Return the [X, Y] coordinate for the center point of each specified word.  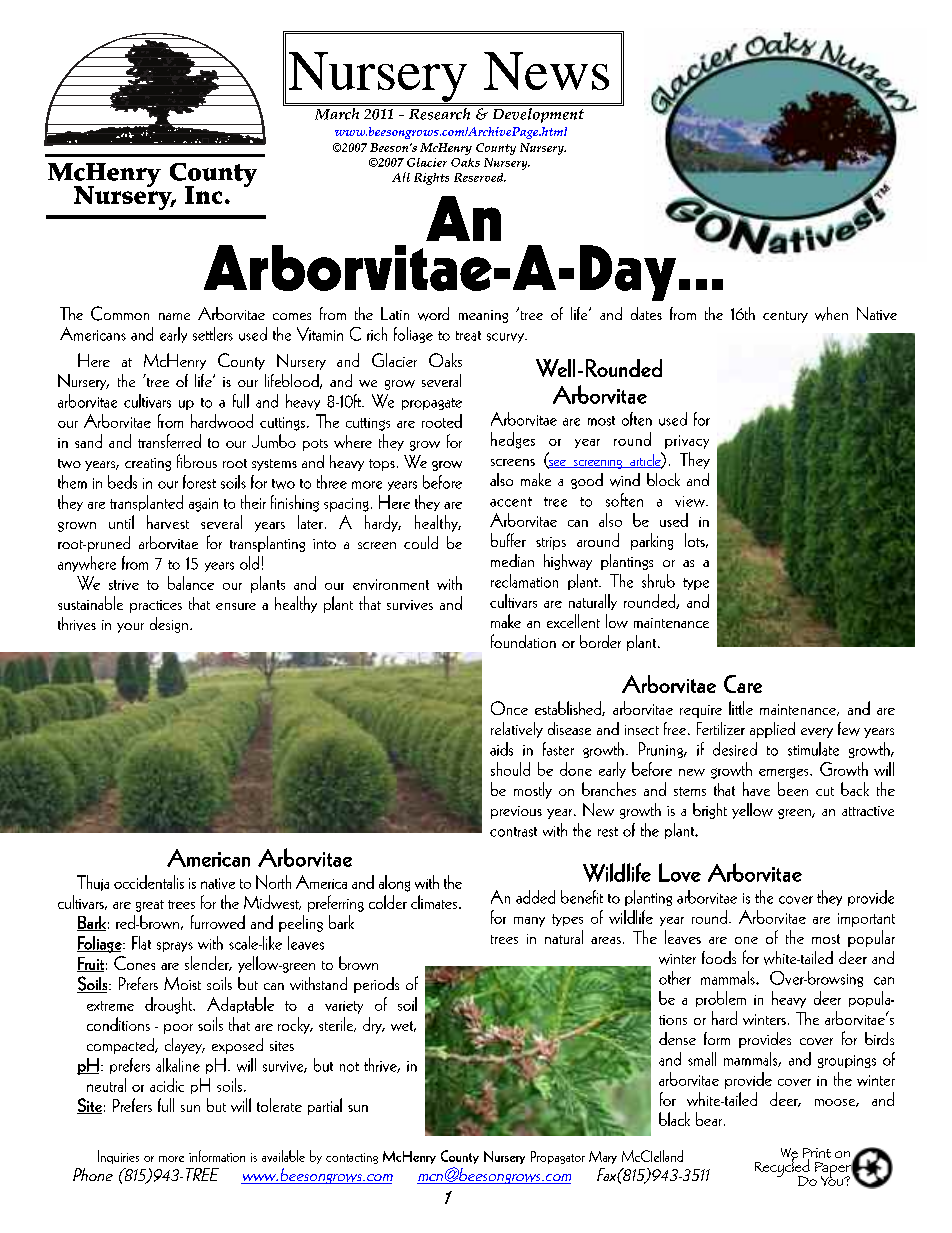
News [546, 71]
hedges [513, 440]
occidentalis [149, 882]
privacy [687, 442]
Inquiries [118, 1157]
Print [817, 1154]
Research [439, 114]
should [510, 769]
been [793, 789]
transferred [169, 441]
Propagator [558, 1157]
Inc [203, 195]
